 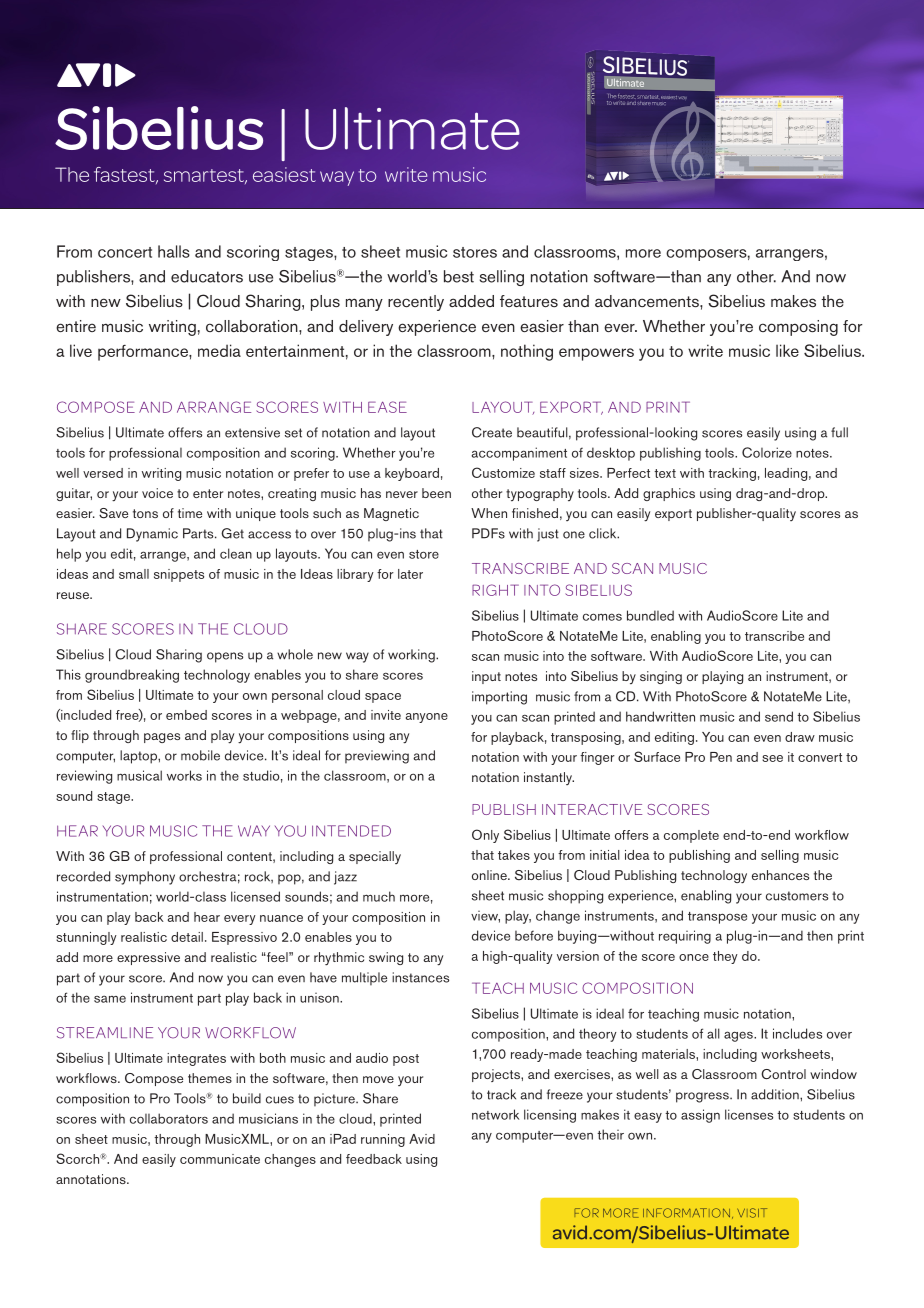 What do you see at coordinates (132, 676) in the screenshot?
I see `groundbreaking` at bounding box center [132, 676].
